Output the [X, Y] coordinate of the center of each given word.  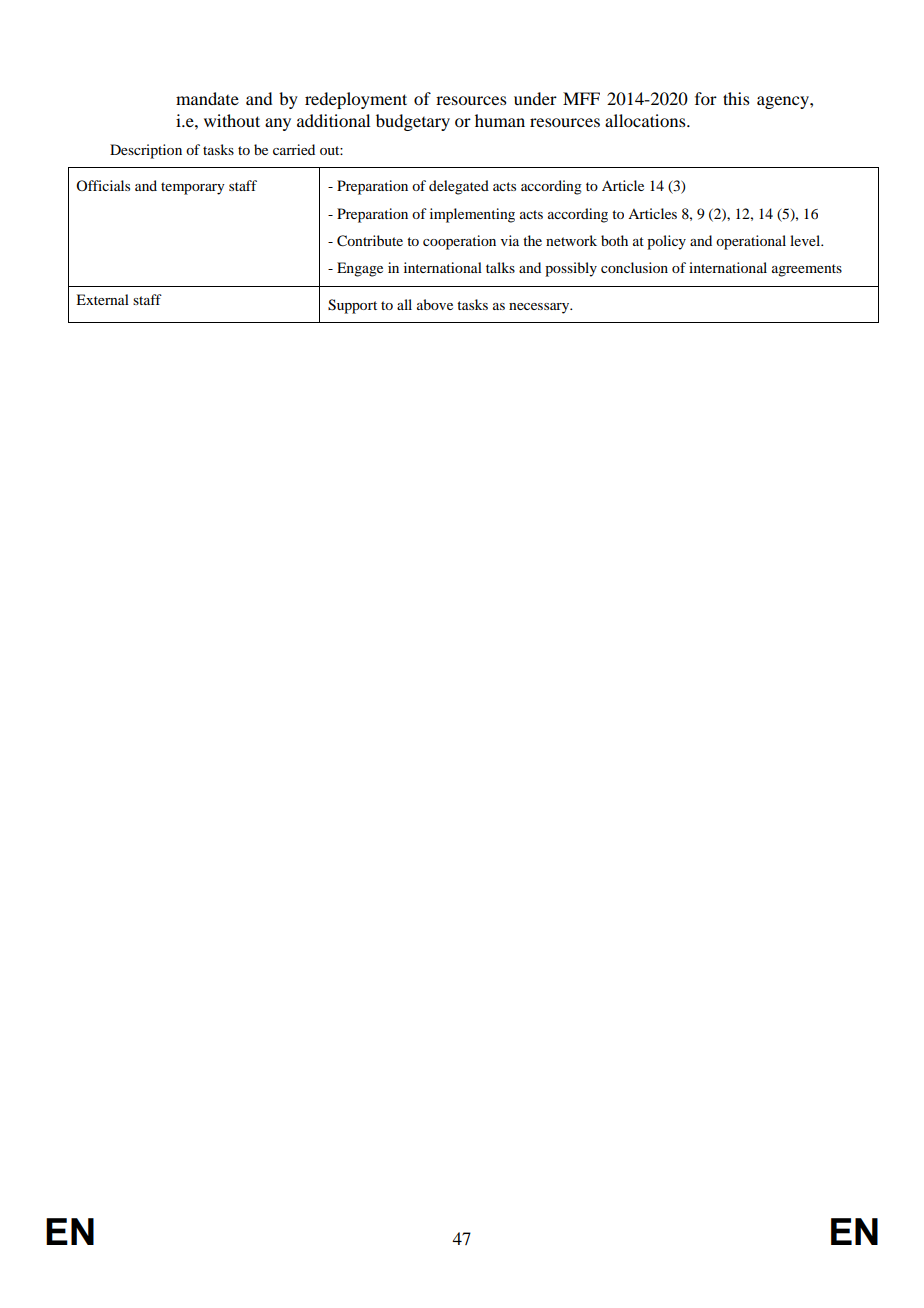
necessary [540, 308]
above [435, 304]
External [102, 299]
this [736, 98]
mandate [207, 98]
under [535, 98]
